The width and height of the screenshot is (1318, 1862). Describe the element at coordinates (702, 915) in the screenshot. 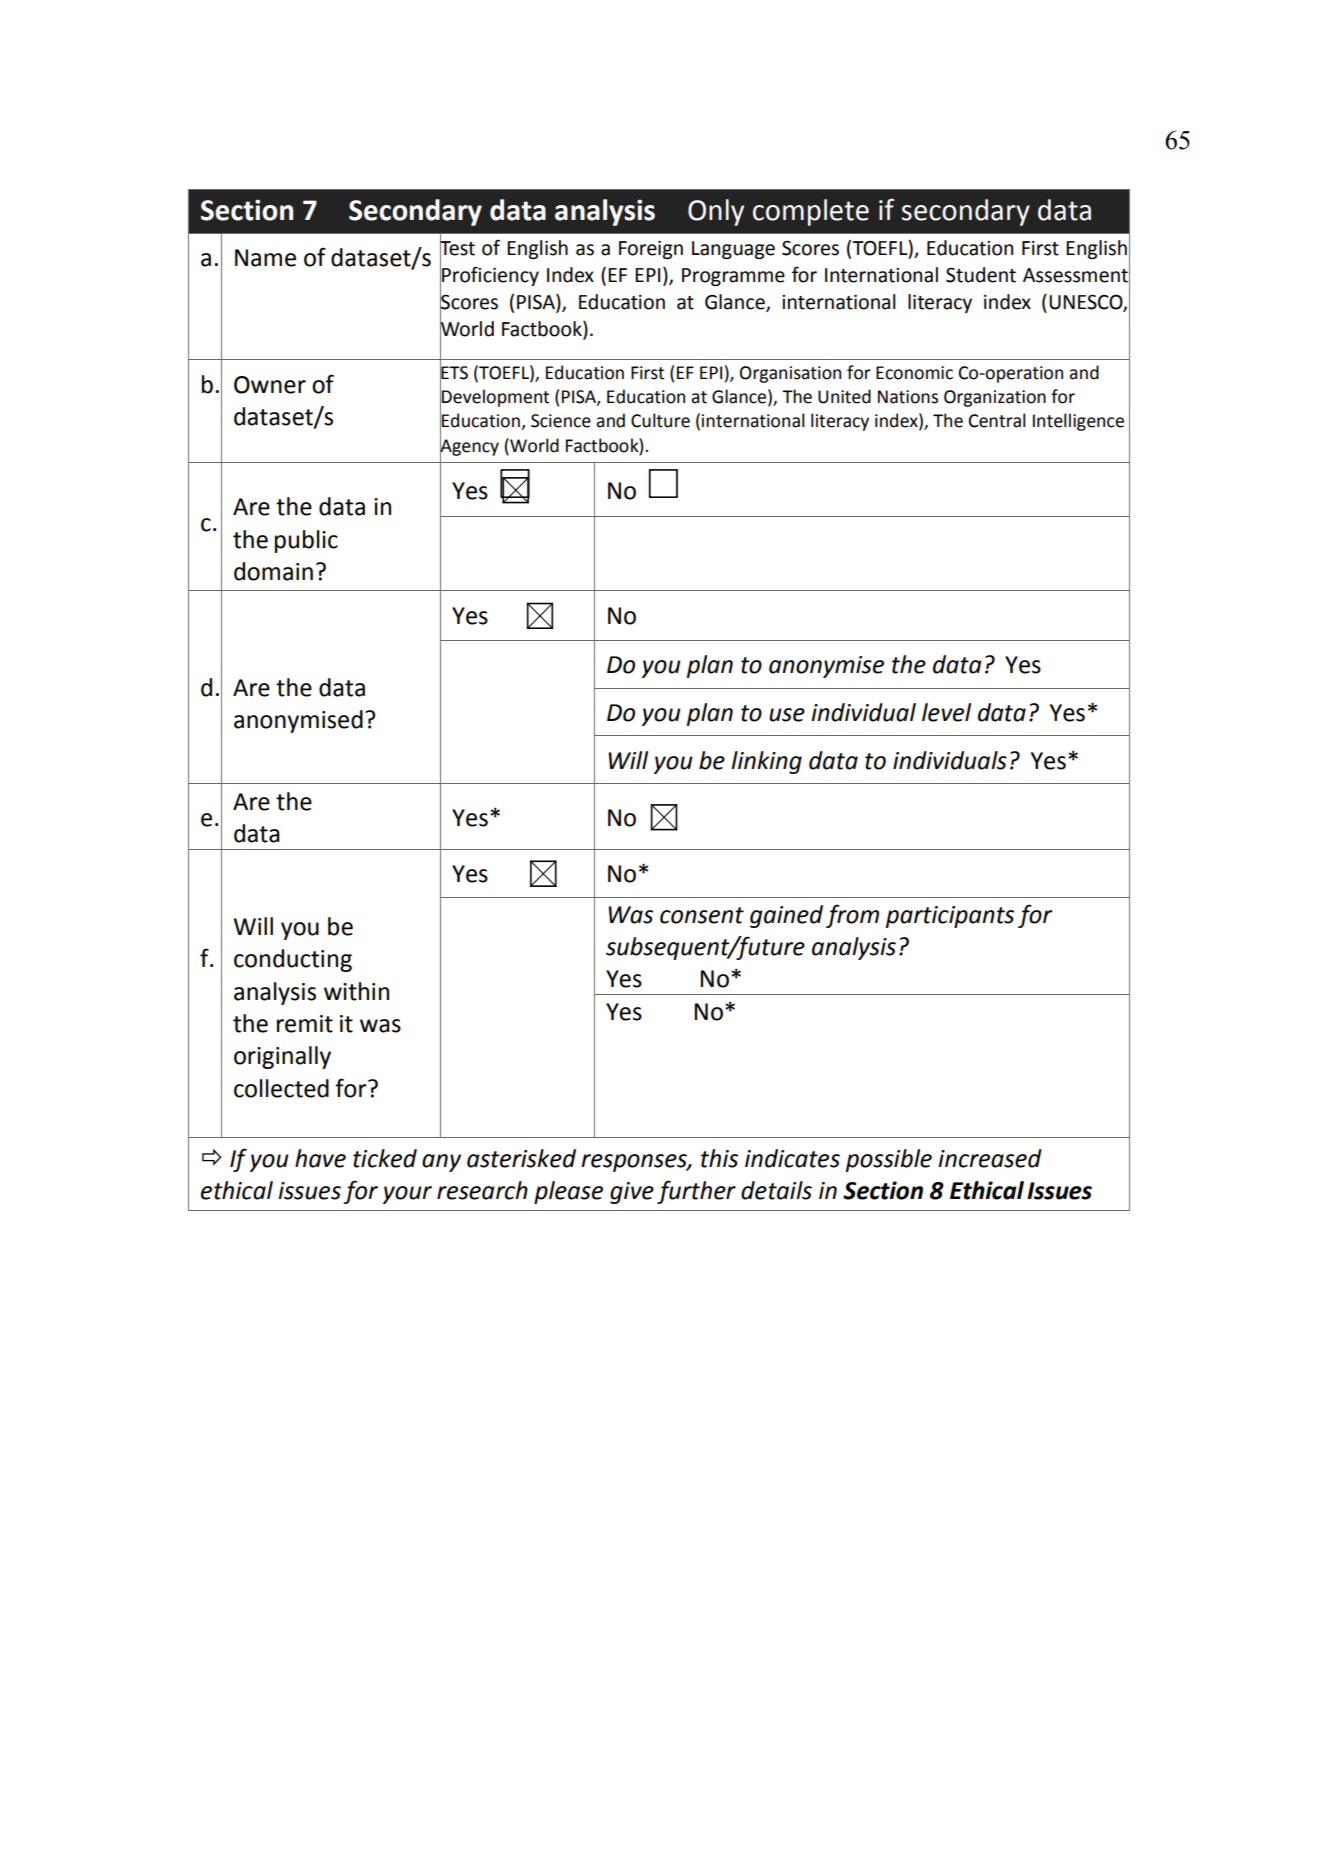

I see `consent` at that location.
